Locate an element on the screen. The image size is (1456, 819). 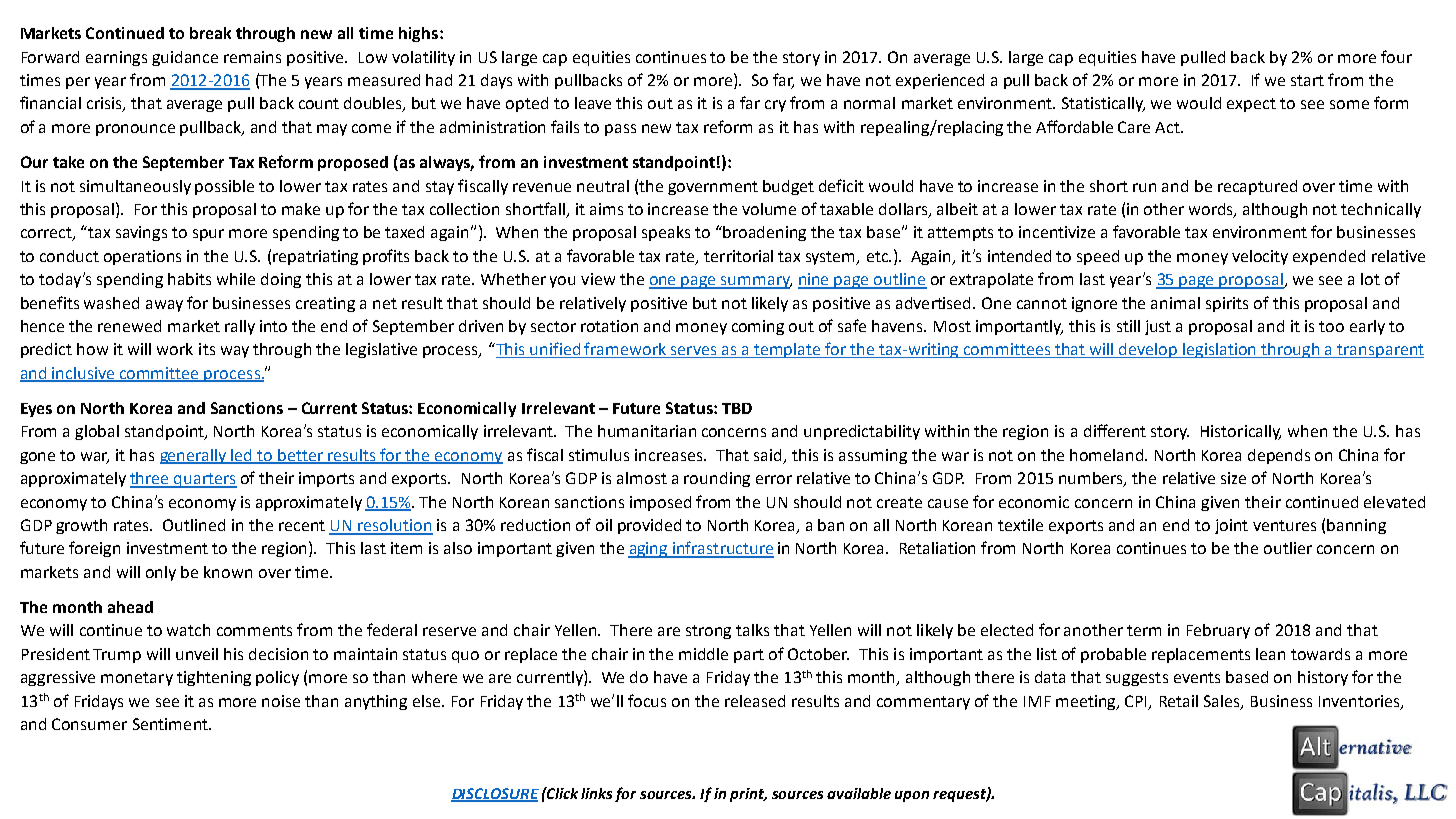
broadening is located at coordinates (764, 233).
